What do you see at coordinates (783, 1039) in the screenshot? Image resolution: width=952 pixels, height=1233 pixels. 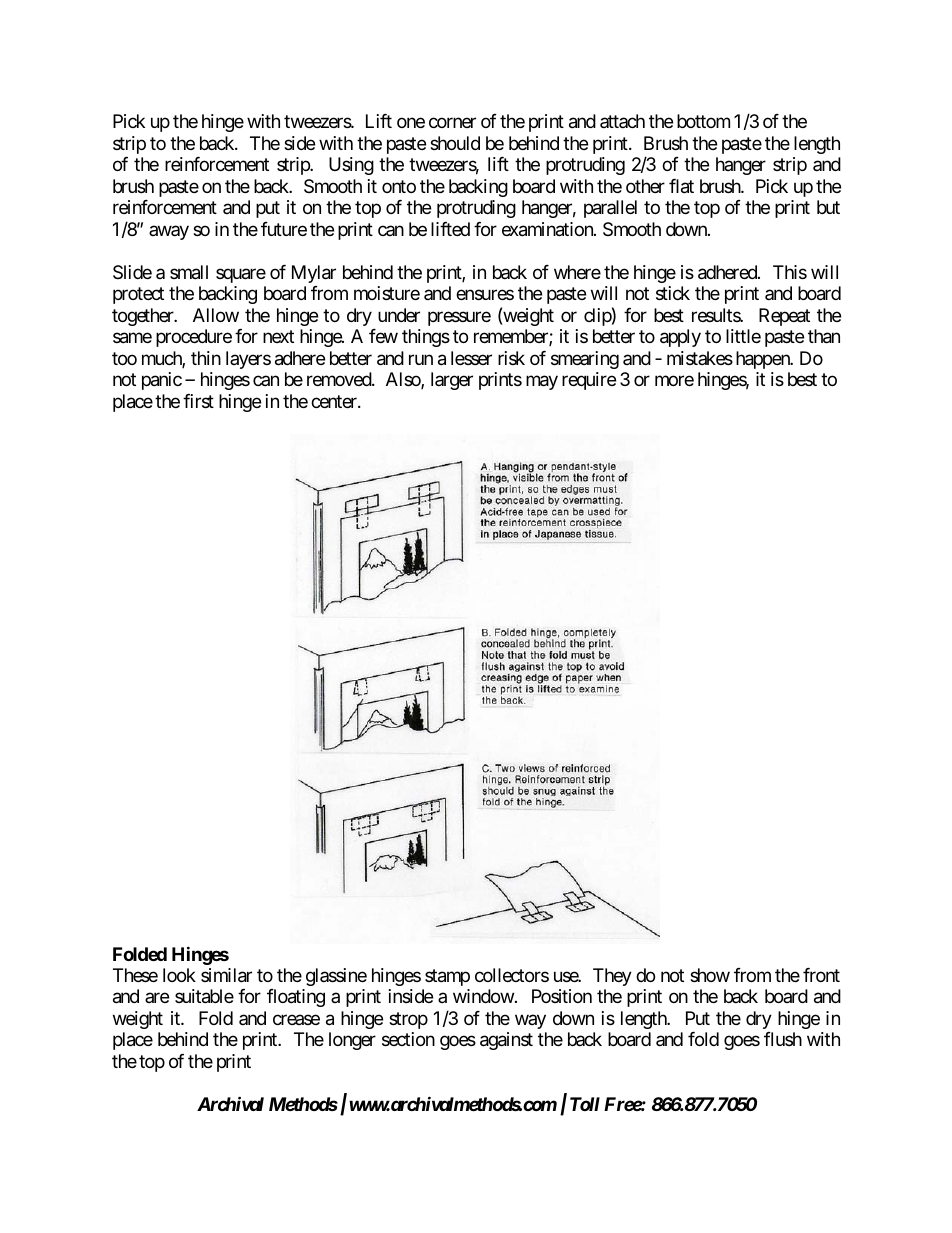 I see `flush` at bounding box center [783, 1039].
